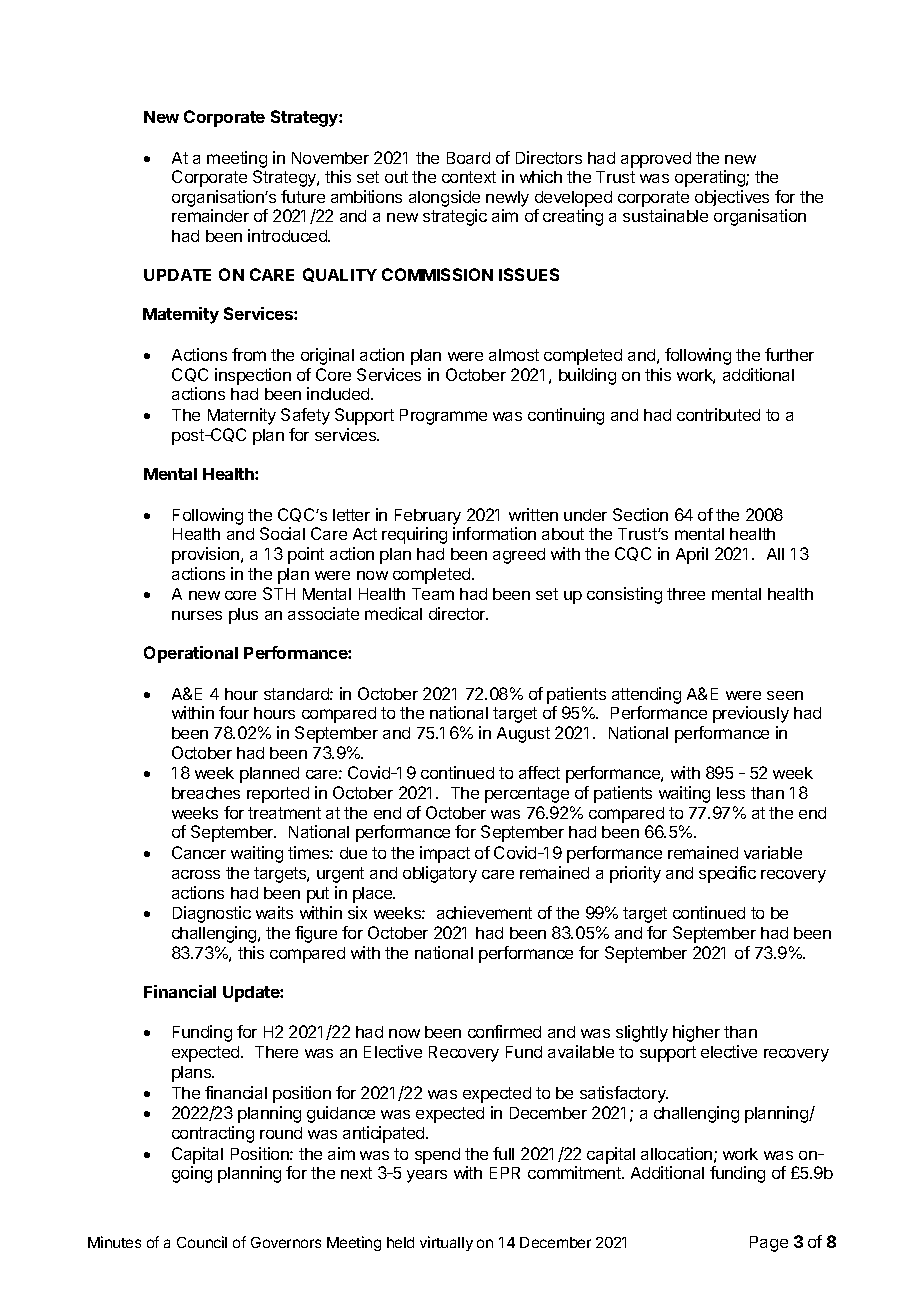 Image resolution: width=924 pixels, height=1308 pixels. I want to click on across, so click(196, 874).
